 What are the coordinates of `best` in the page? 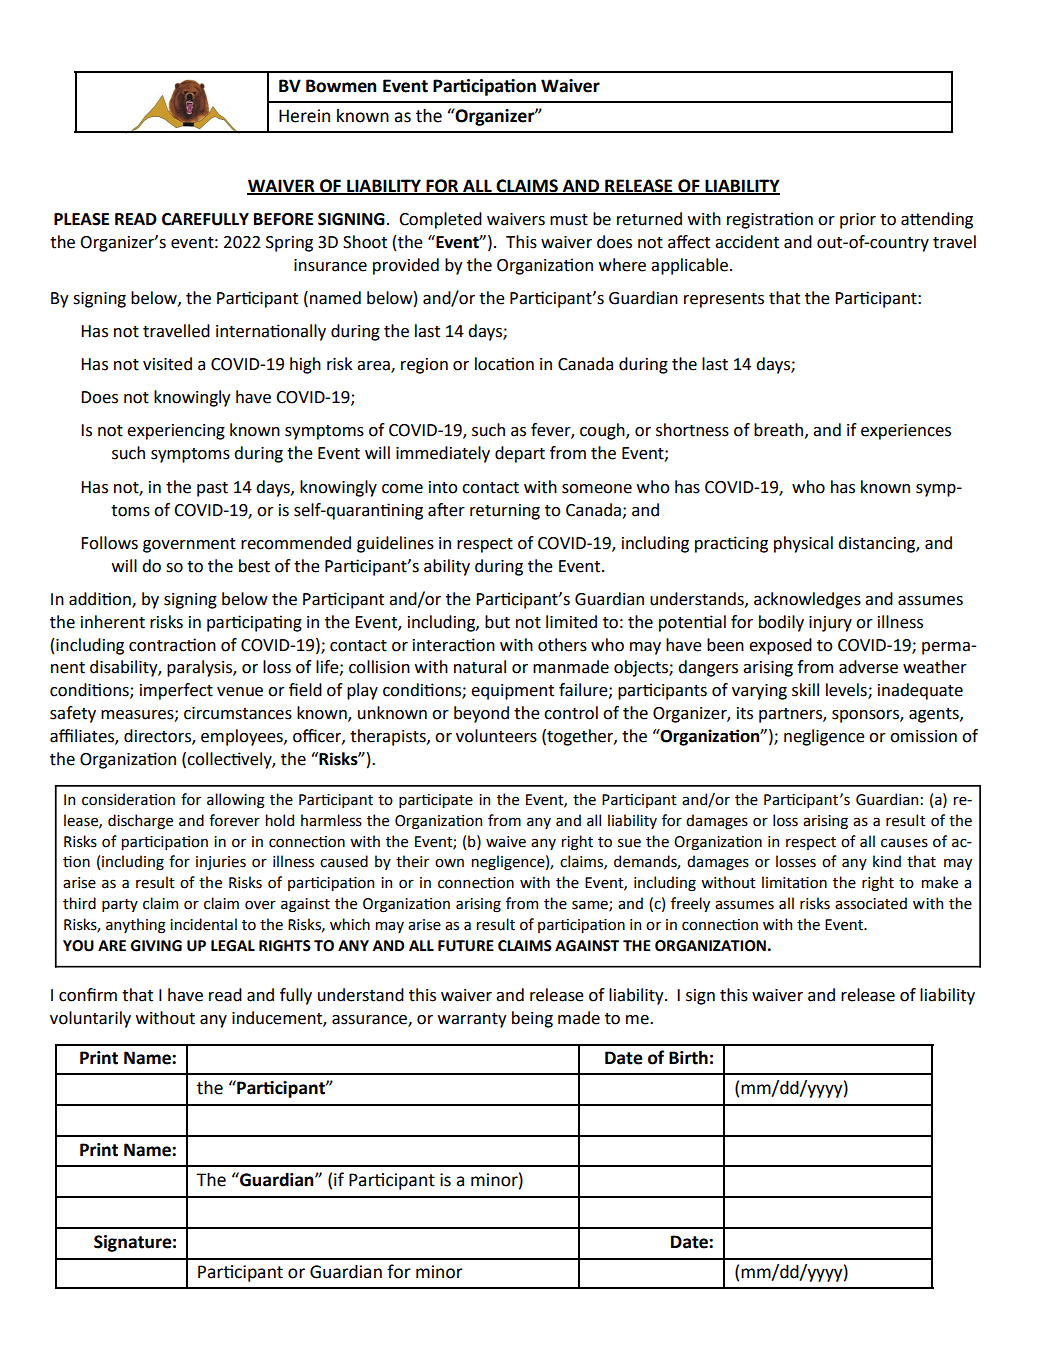 It's located at (254, 566).
